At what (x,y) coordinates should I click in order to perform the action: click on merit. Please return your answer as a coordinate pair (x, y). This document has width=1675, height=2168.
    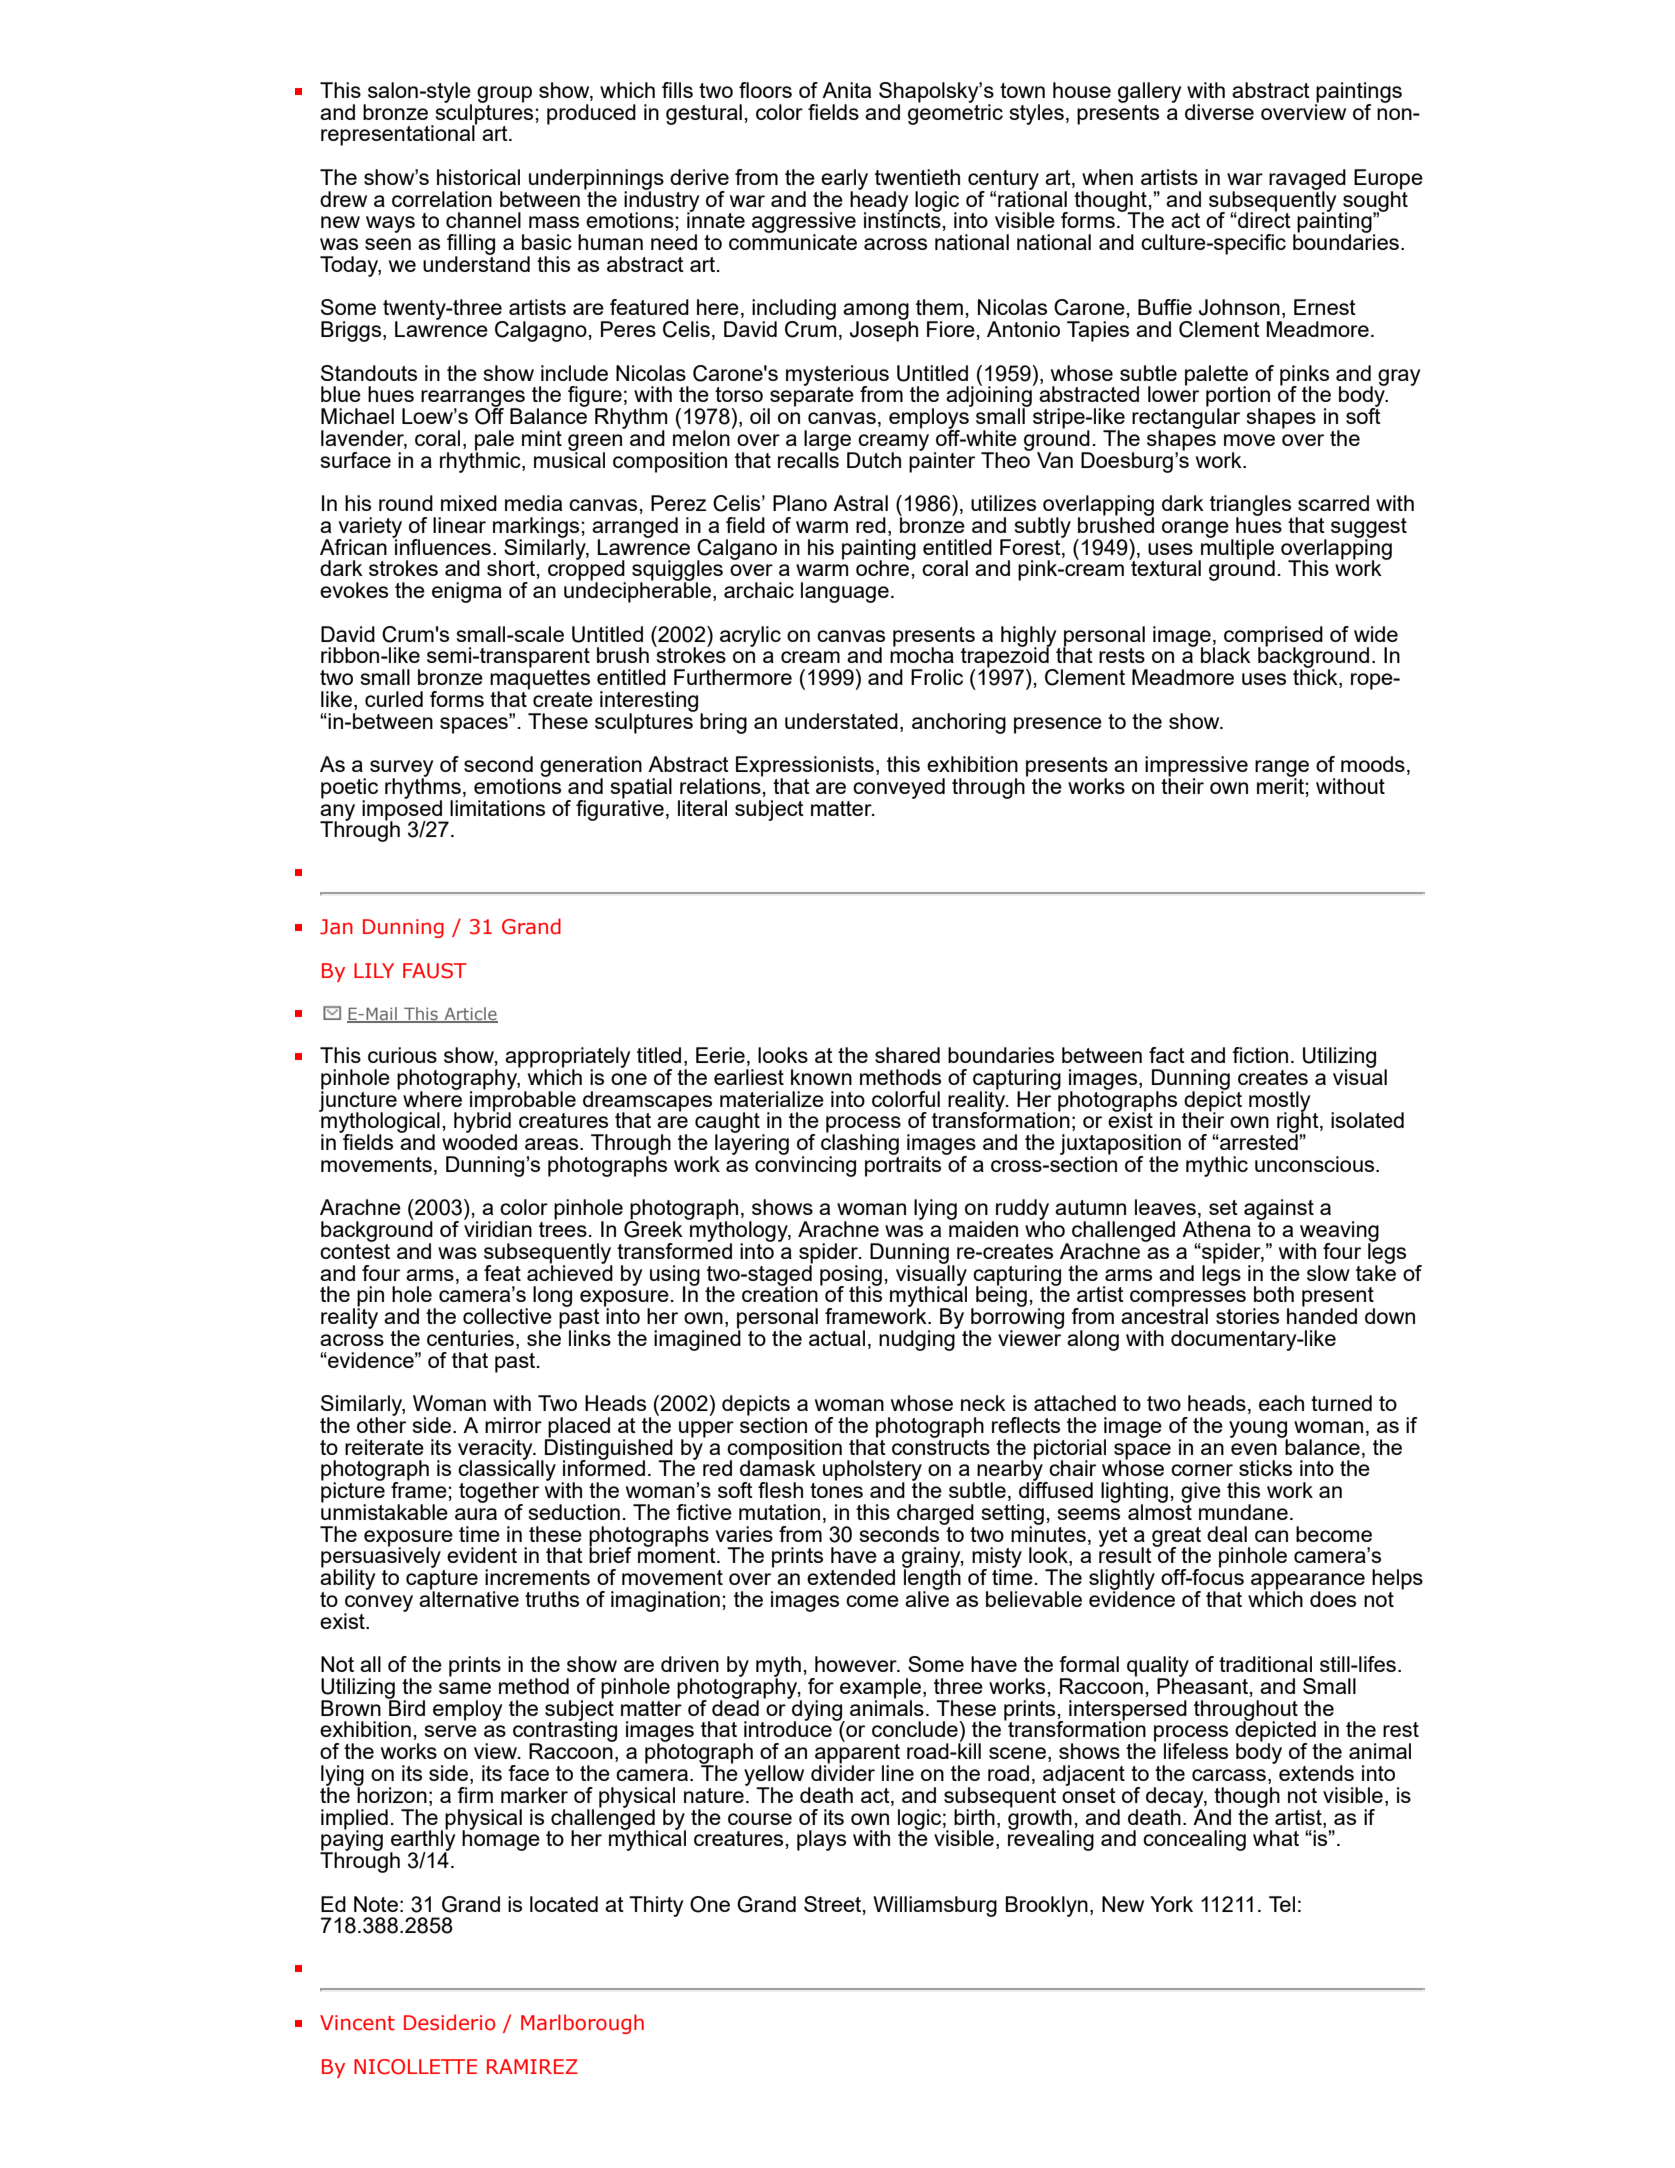
    Looking at the image, I should click on (1280, 785).
